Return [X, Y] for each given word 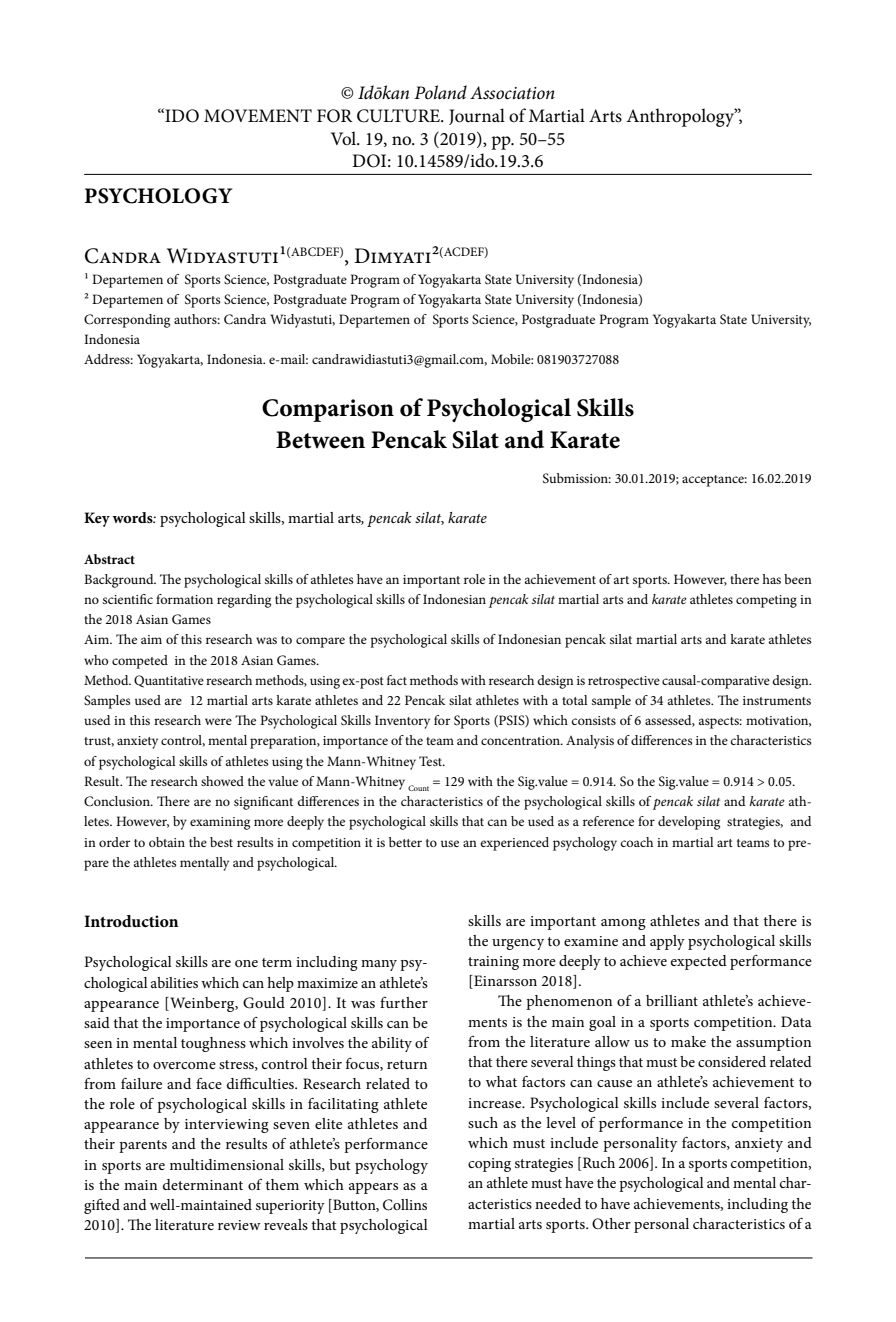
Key [97, 519]
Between [320, 440]
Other [611, 1223]
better [405, 842]
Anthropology [681, 117]
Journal [477, 116]
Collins [405, 1205]
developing [689, 823]
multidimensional [227, 1164]
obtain [167, 842]
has [771, 579]
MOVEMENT [258, 116]
